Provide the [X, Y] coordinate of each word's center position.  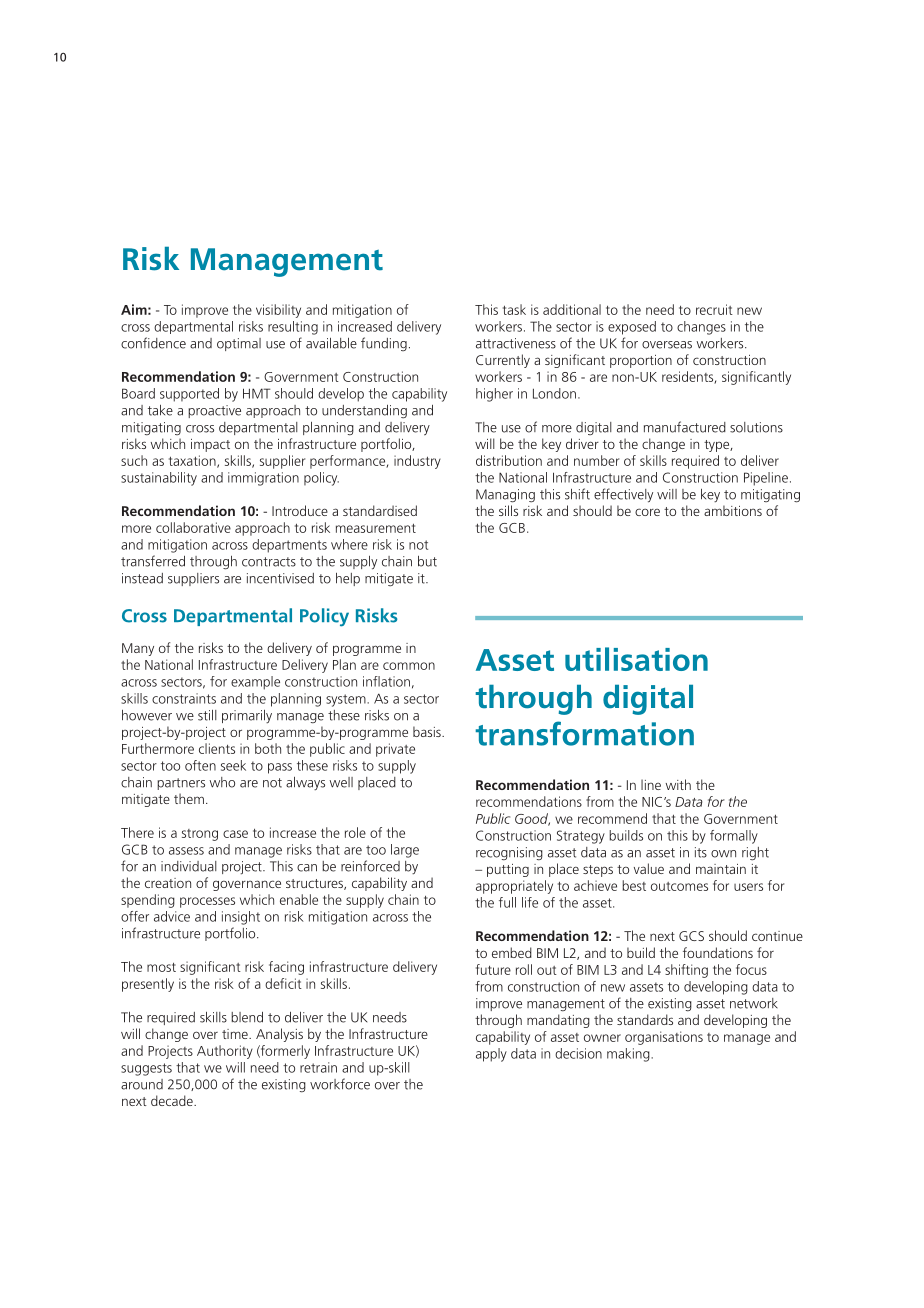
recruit [714, 309]
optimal [239, 344]
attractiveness [516, 343]
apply [491, 1055]
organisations [664, 1038]
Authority [225, 1052]
